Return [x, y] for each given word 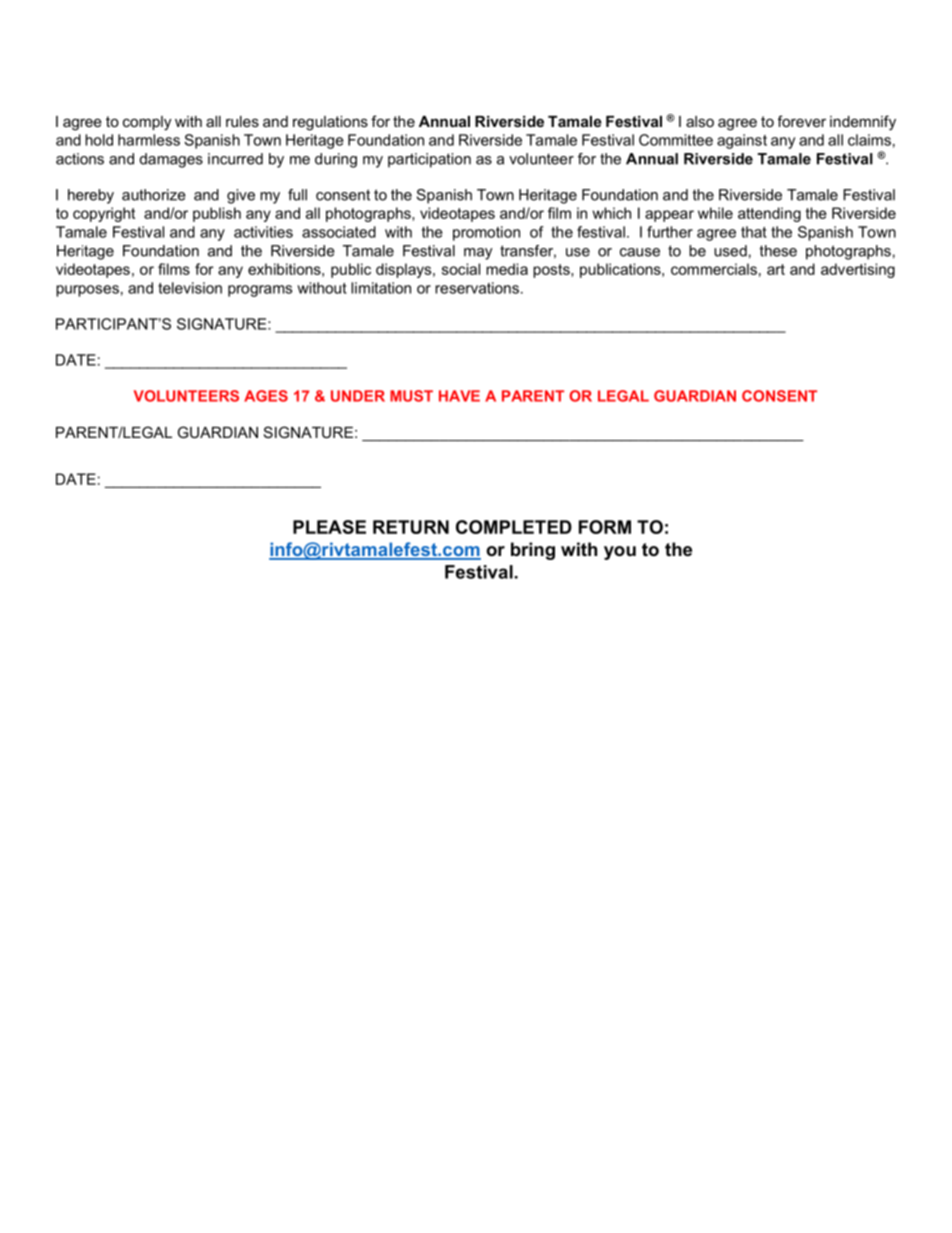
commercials [714, 269]
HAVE [459, 396]
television [190, 288]
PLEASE [329, 527]
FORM [605, 527]
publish [217, 214]
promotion [486, 233]
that [754, 232]
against [742, 141]
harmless [149, 140]
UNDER [358, 396]
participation [429, 160]
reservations [477, 288]
